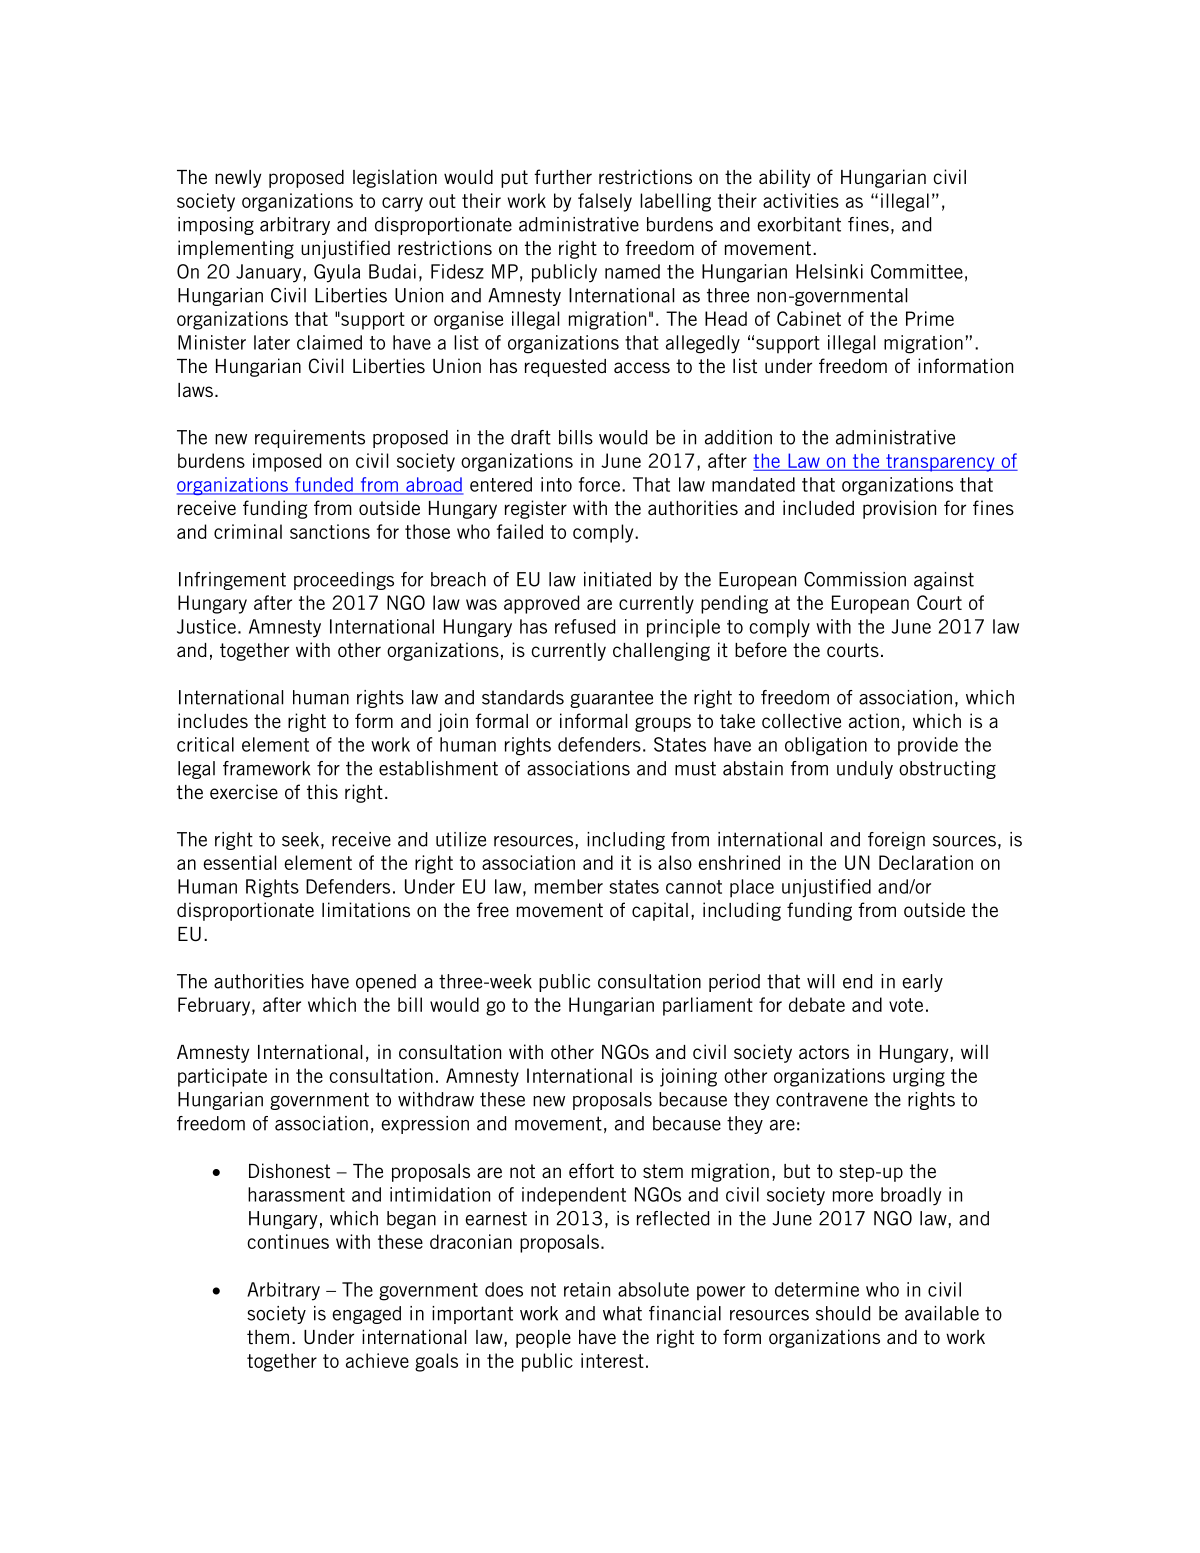 Image resolution: width=1200 pixels, height=1553 pixels. Describe the element at coordinates (238, 179) in the image. I see `newly` at that location.
